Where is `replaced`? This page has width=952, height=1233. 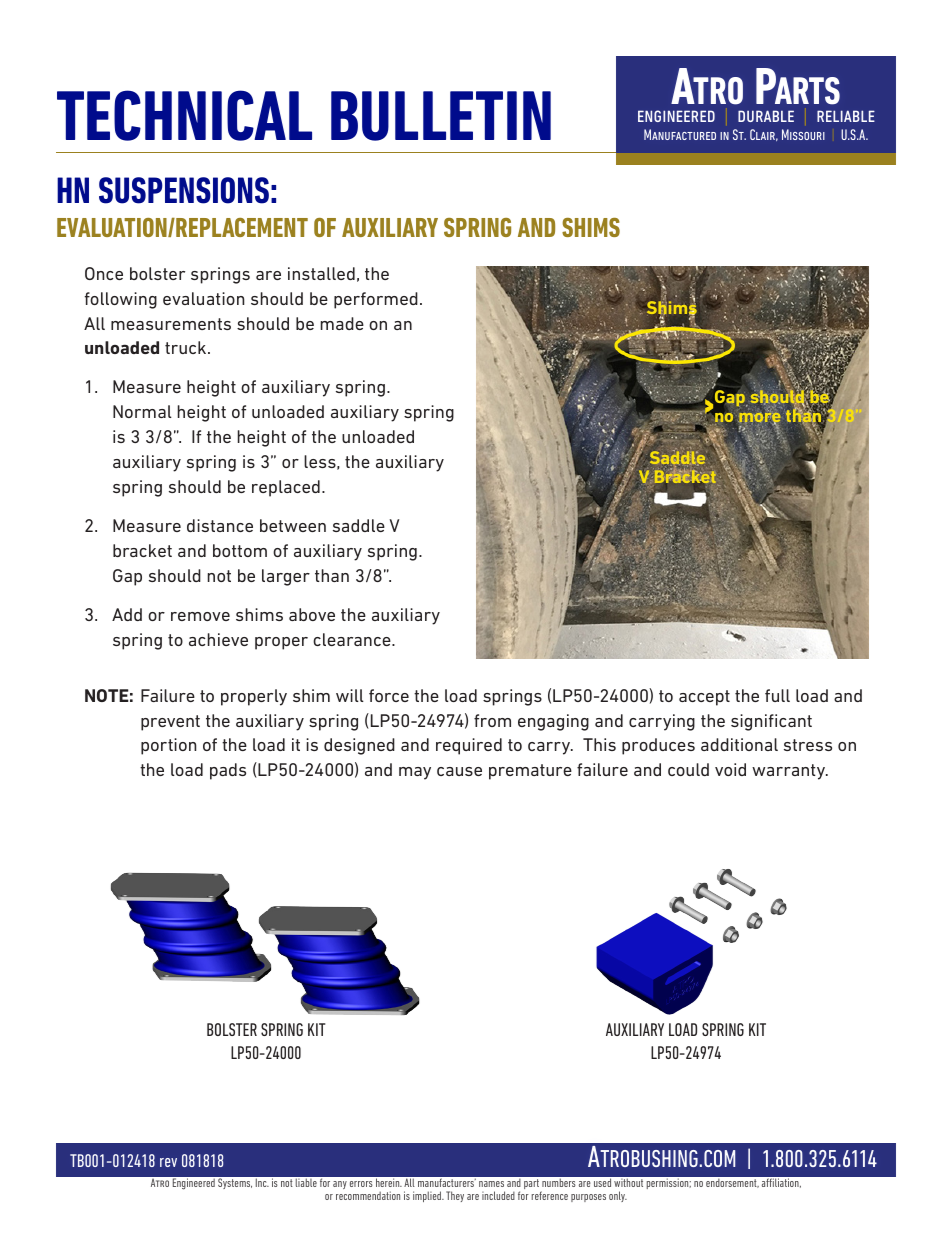 replaced is located at coordinates (286, 488).
